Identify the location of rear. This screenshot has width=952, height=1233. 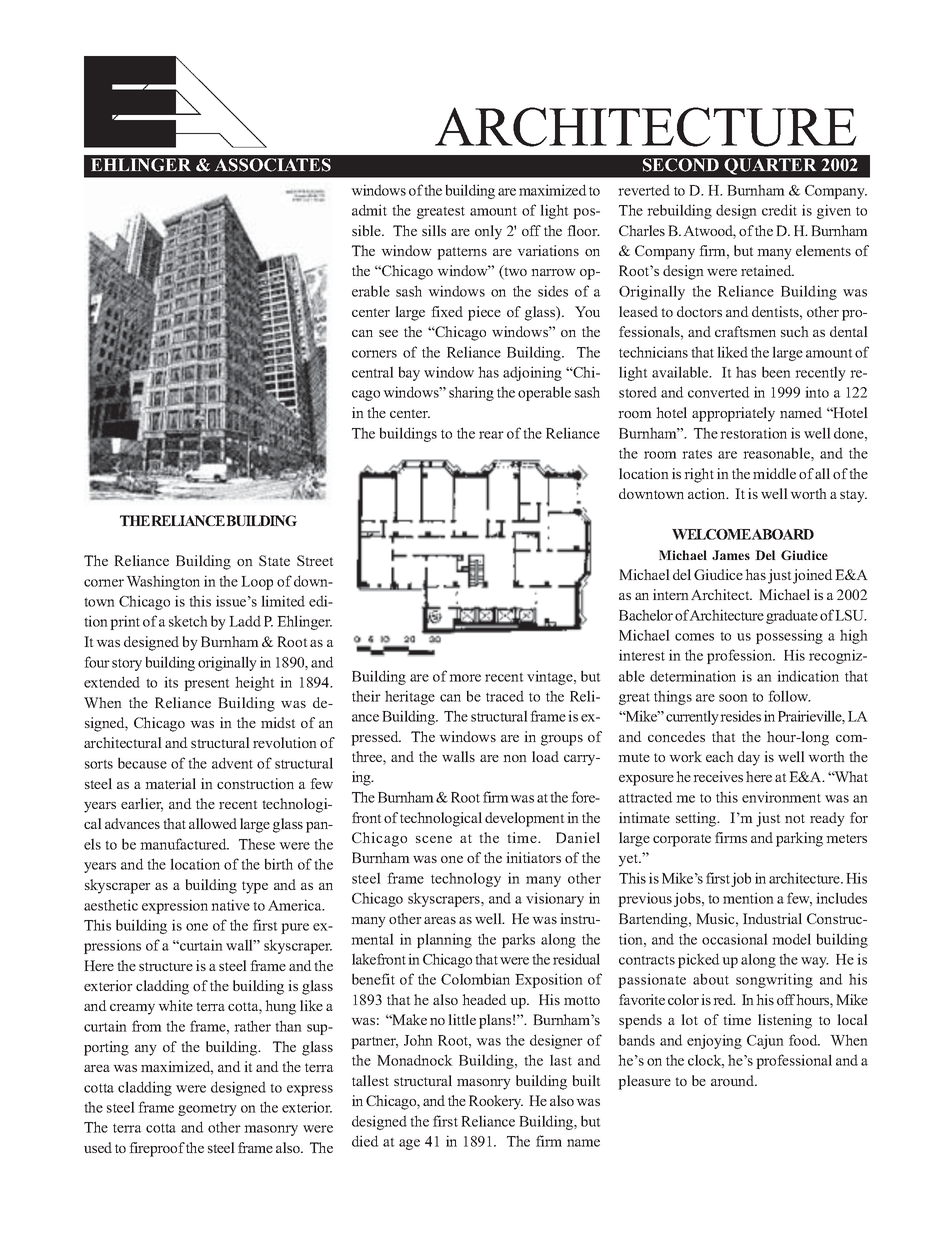
(491, 435).
